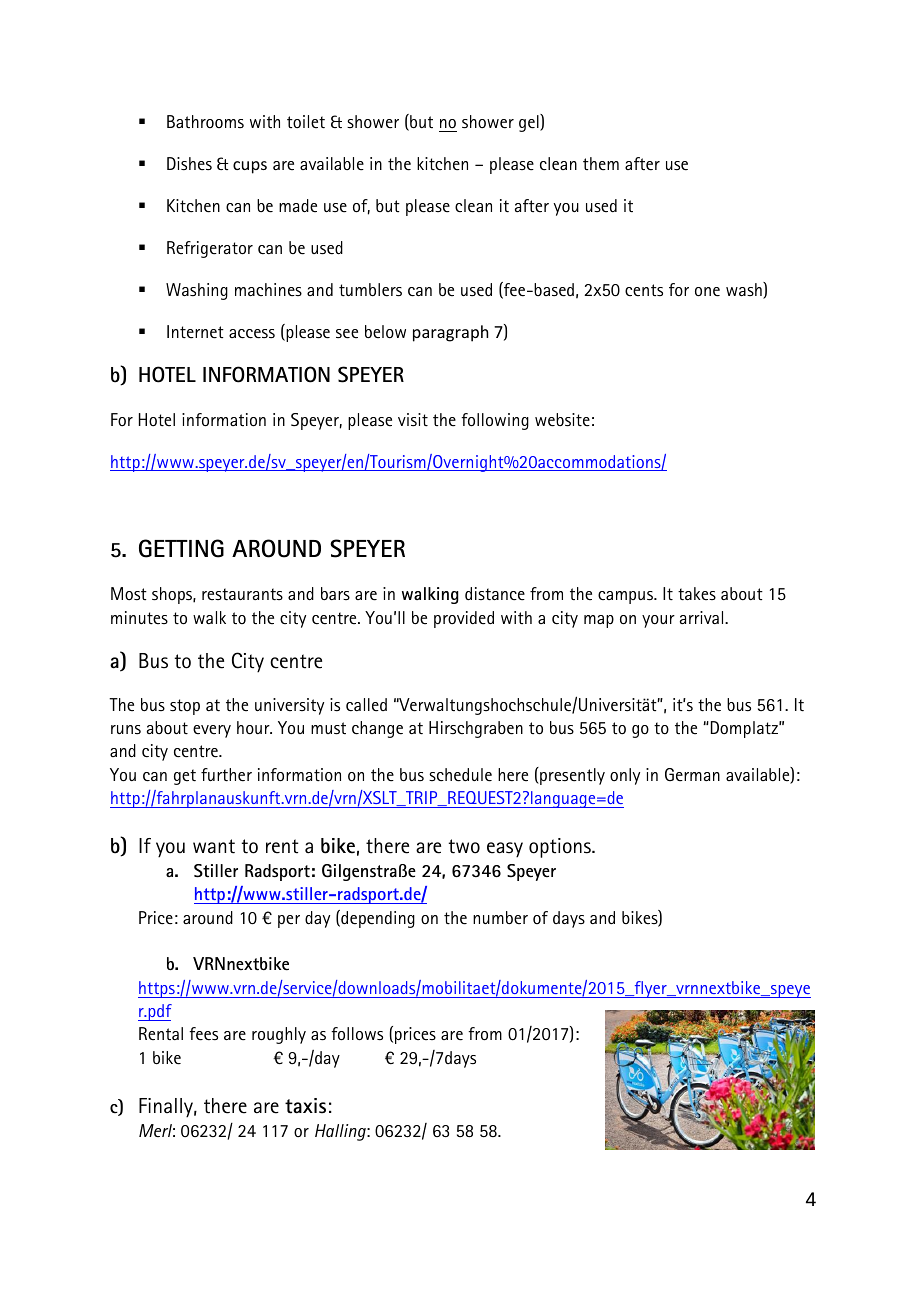 This document has height=1308, width=924. I want to click on Dishes, so click(189, 164).
